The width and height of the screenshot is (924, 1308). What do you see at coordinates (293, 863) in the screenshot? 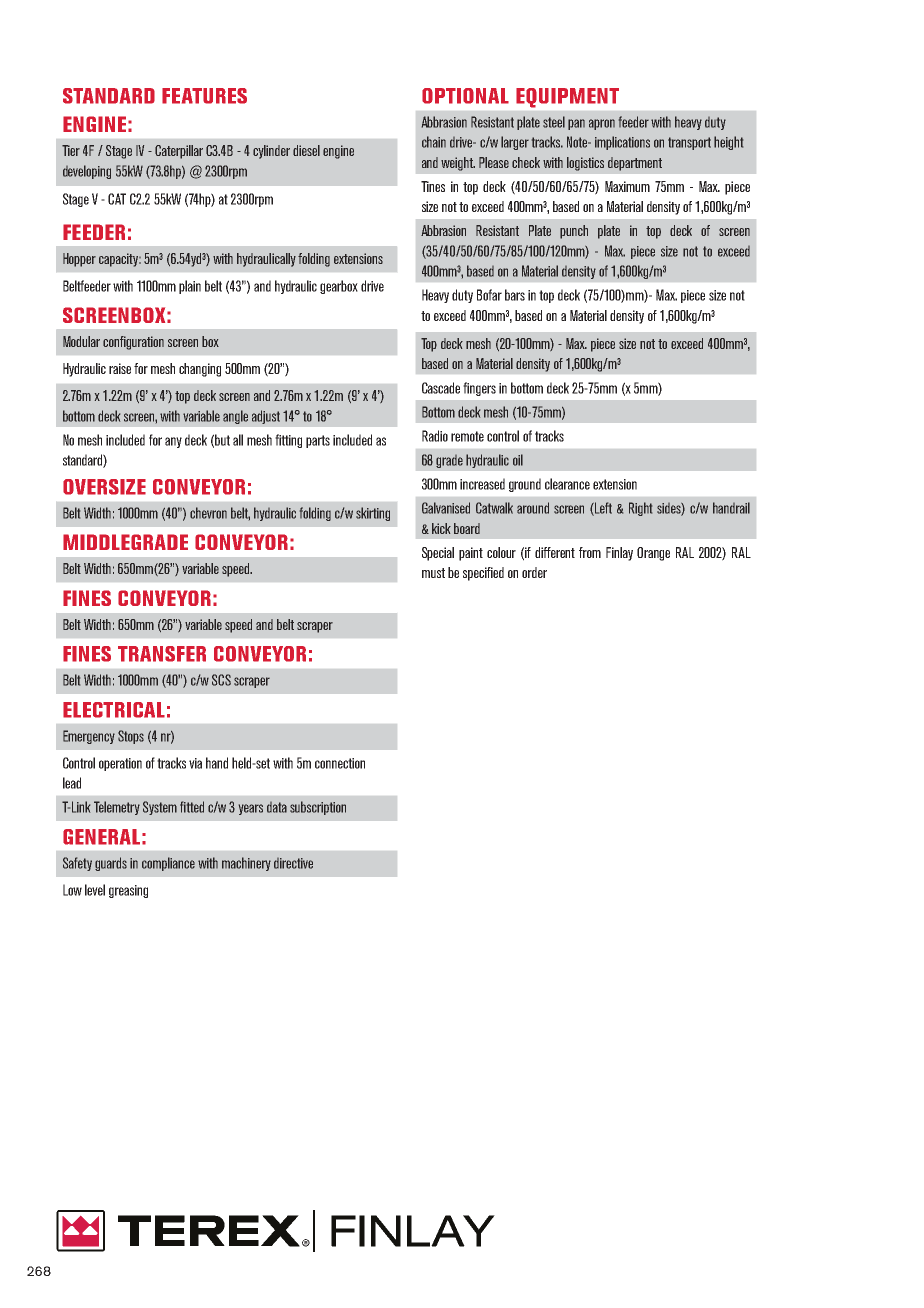
I see `directive` at bounding box center [293, 863].
